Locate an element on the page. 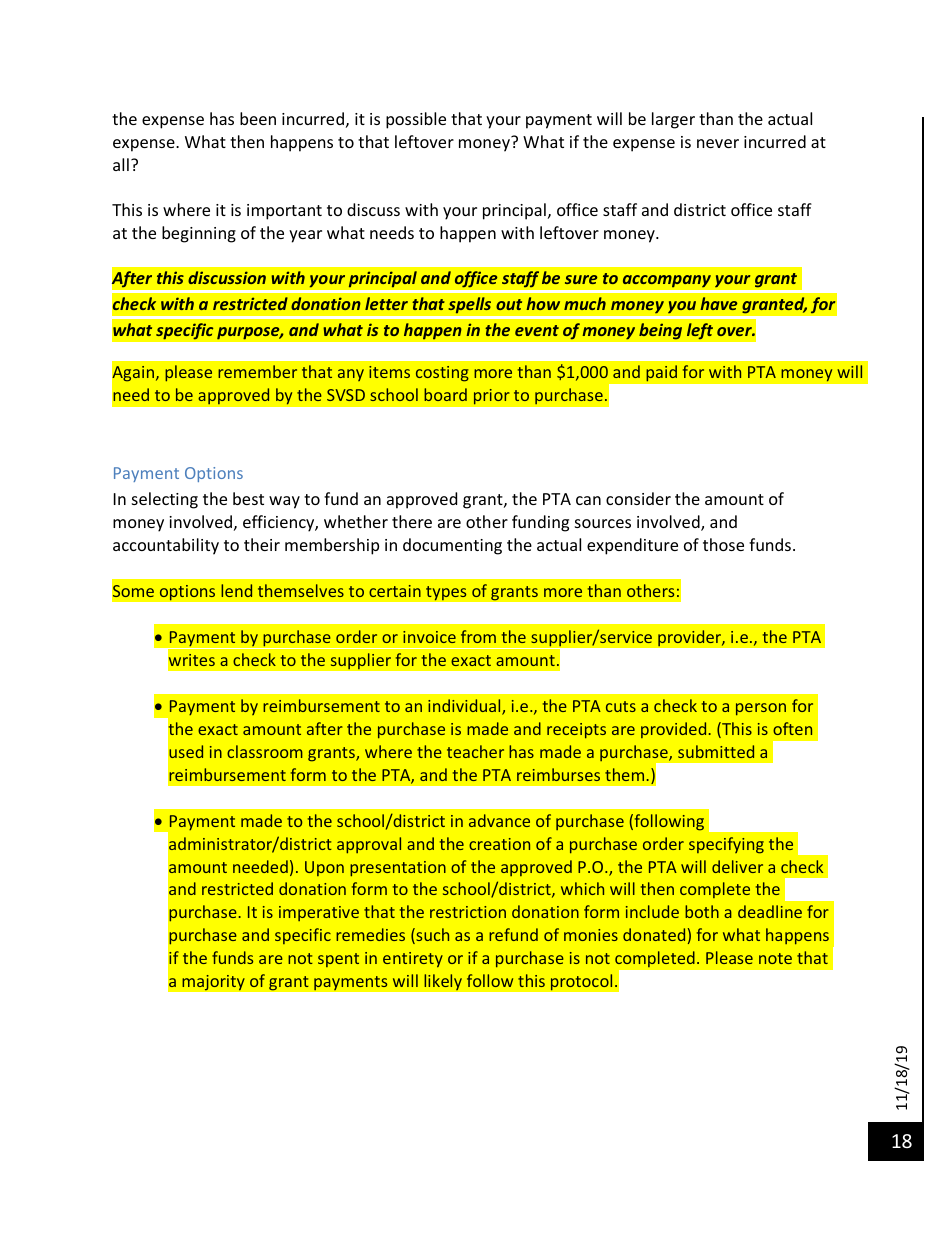 The height and width of the page is (1233, 952). been is located at coordinates (258, 118).
